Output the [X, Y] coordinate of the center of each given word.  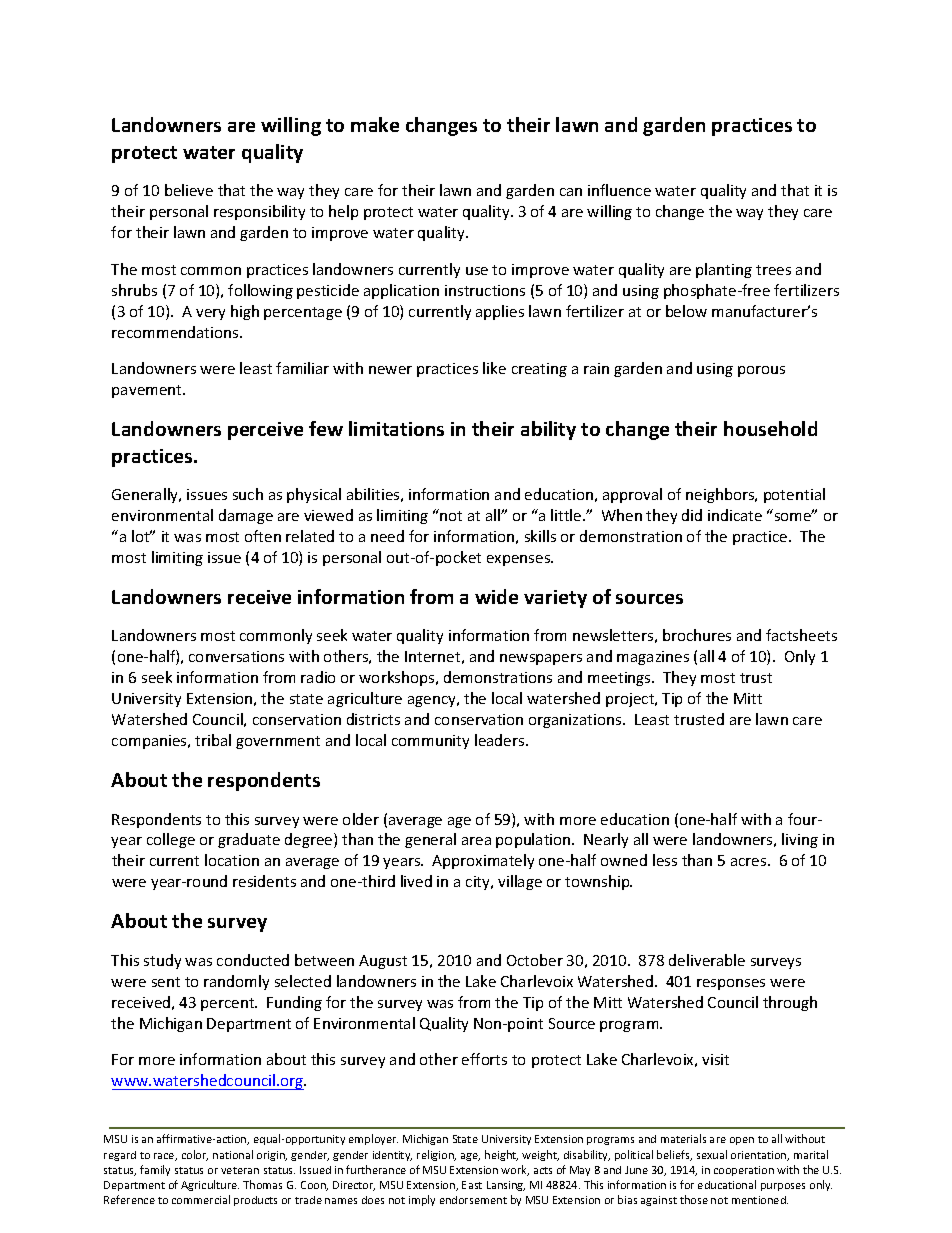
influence [619, 190]
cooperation [744, 1171]
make [375, 124]
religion [436, 1155]
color [195, 1155]
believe [189, 190]
